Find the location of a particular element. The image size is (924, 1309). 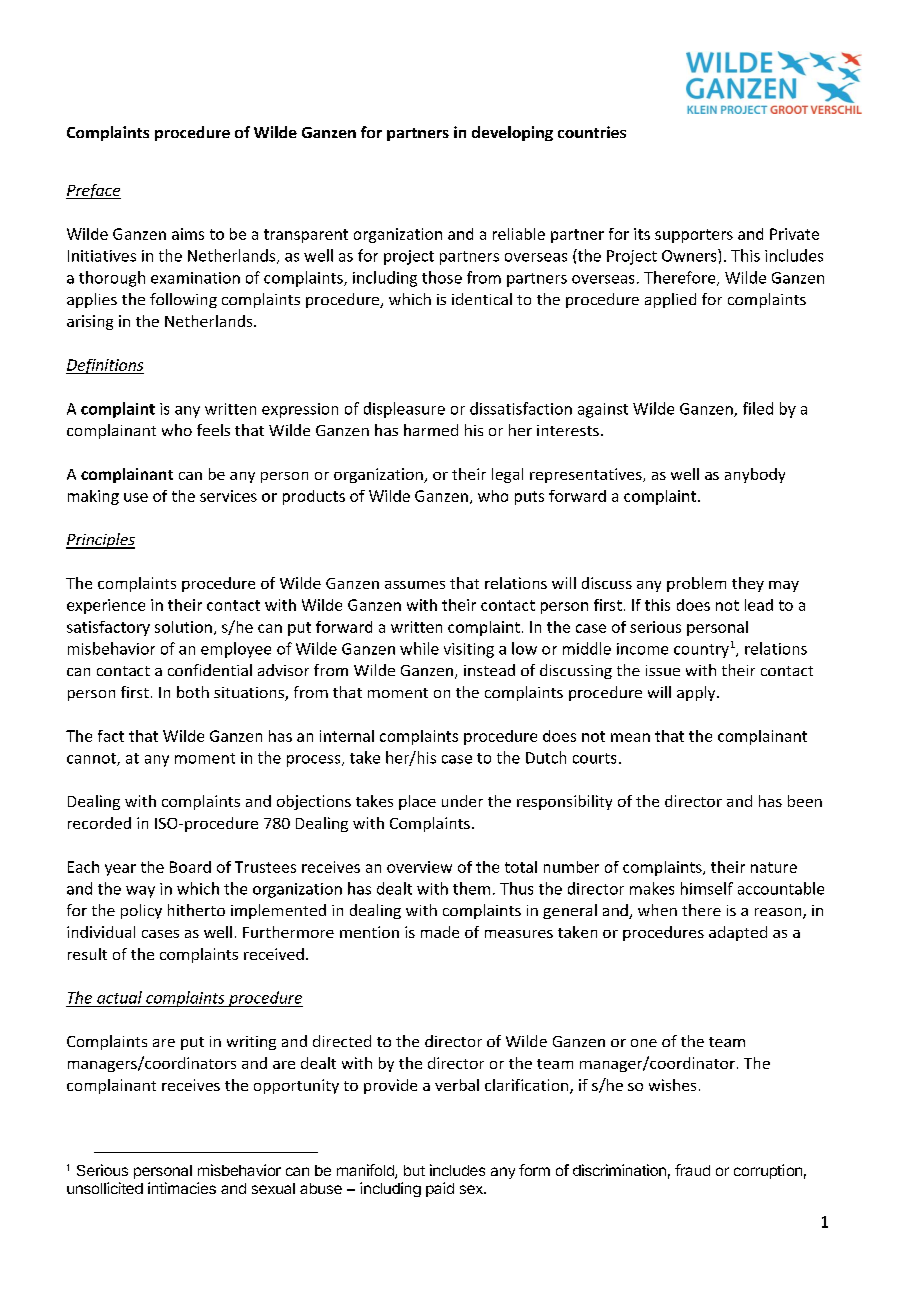

developing is located at coordinates (512, 133).
